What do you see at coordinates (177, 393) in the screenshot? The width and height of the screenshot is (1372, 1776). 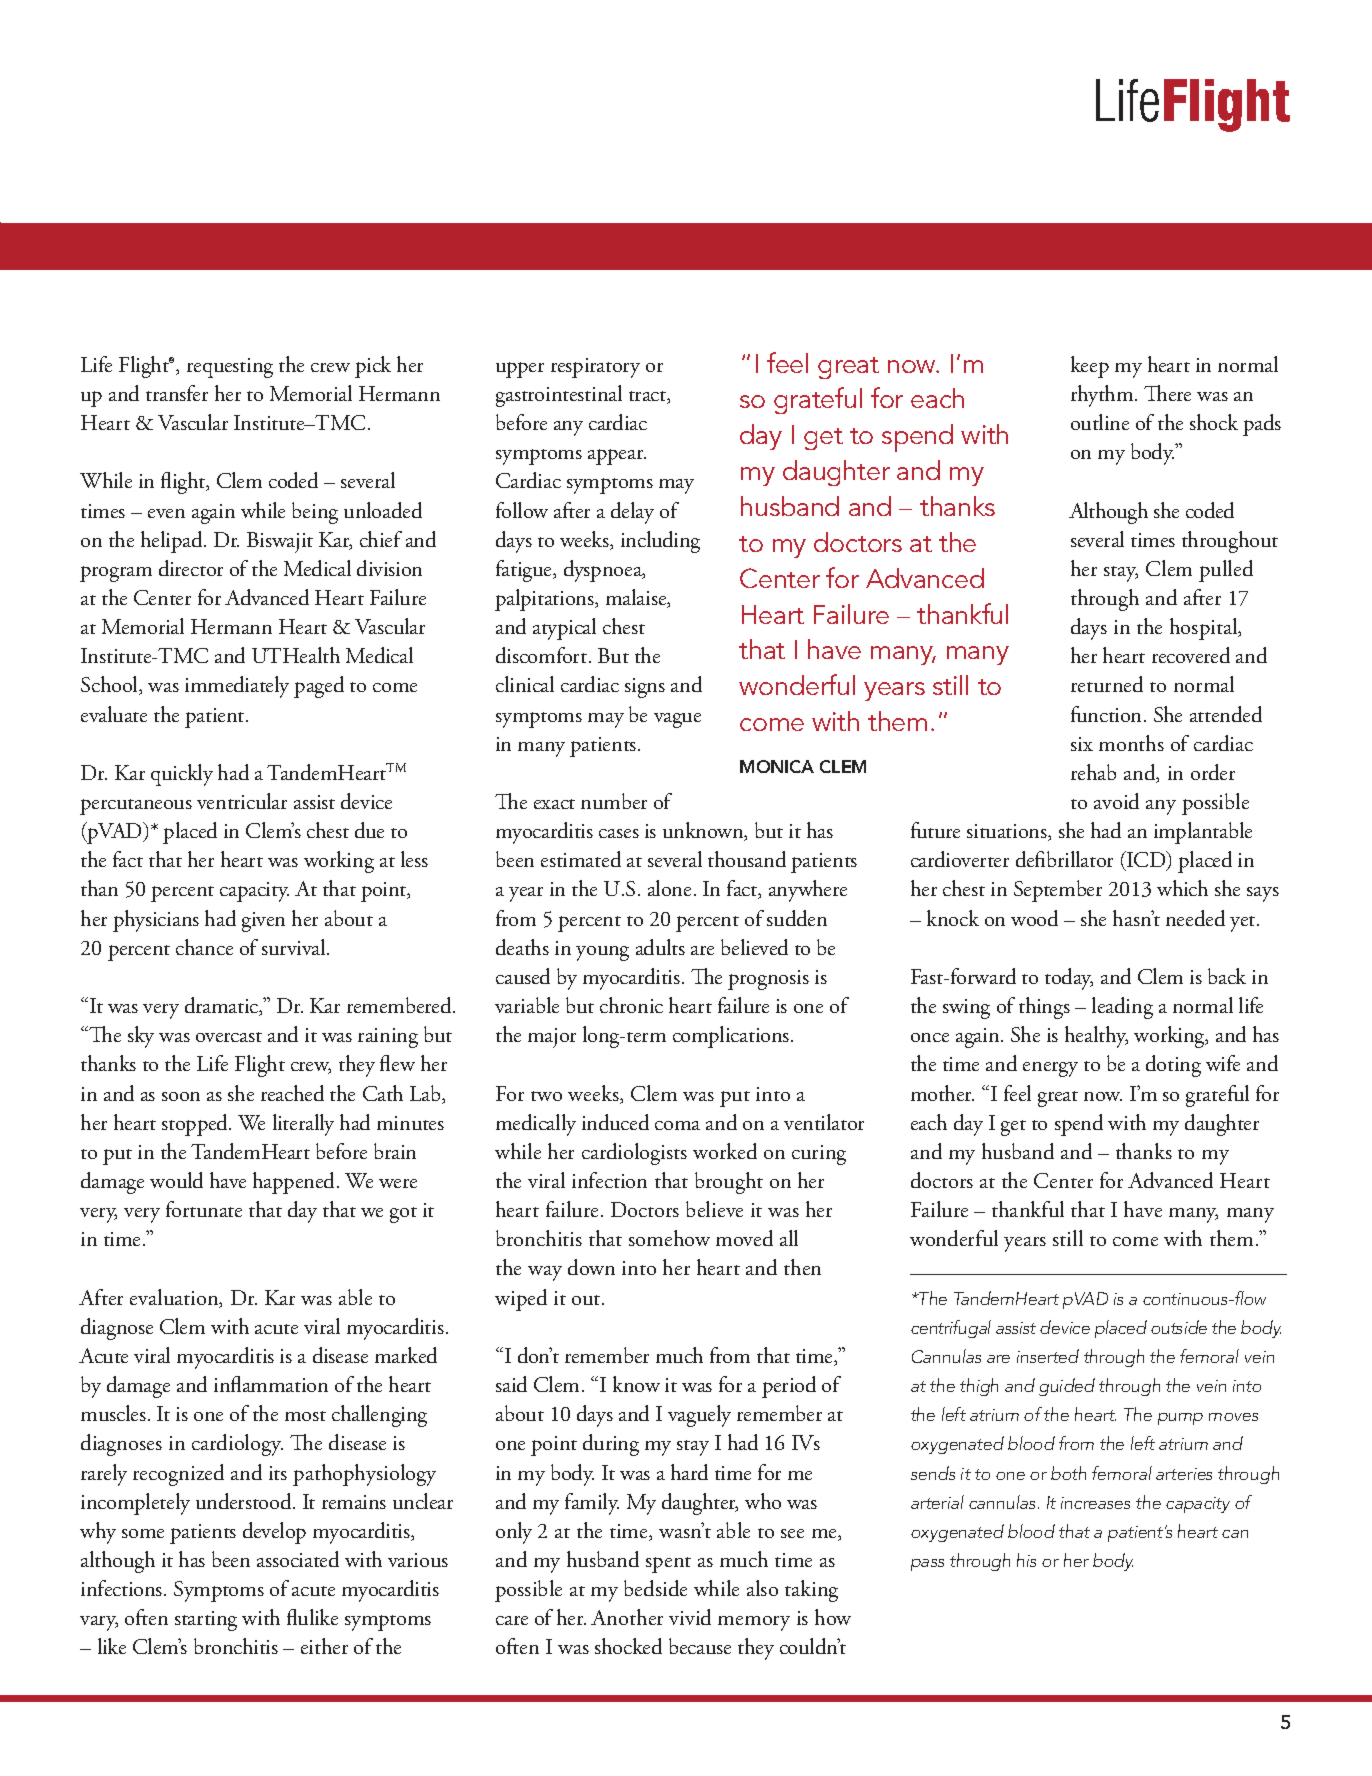 I see `transfer` at bounding box center [177, 393].
